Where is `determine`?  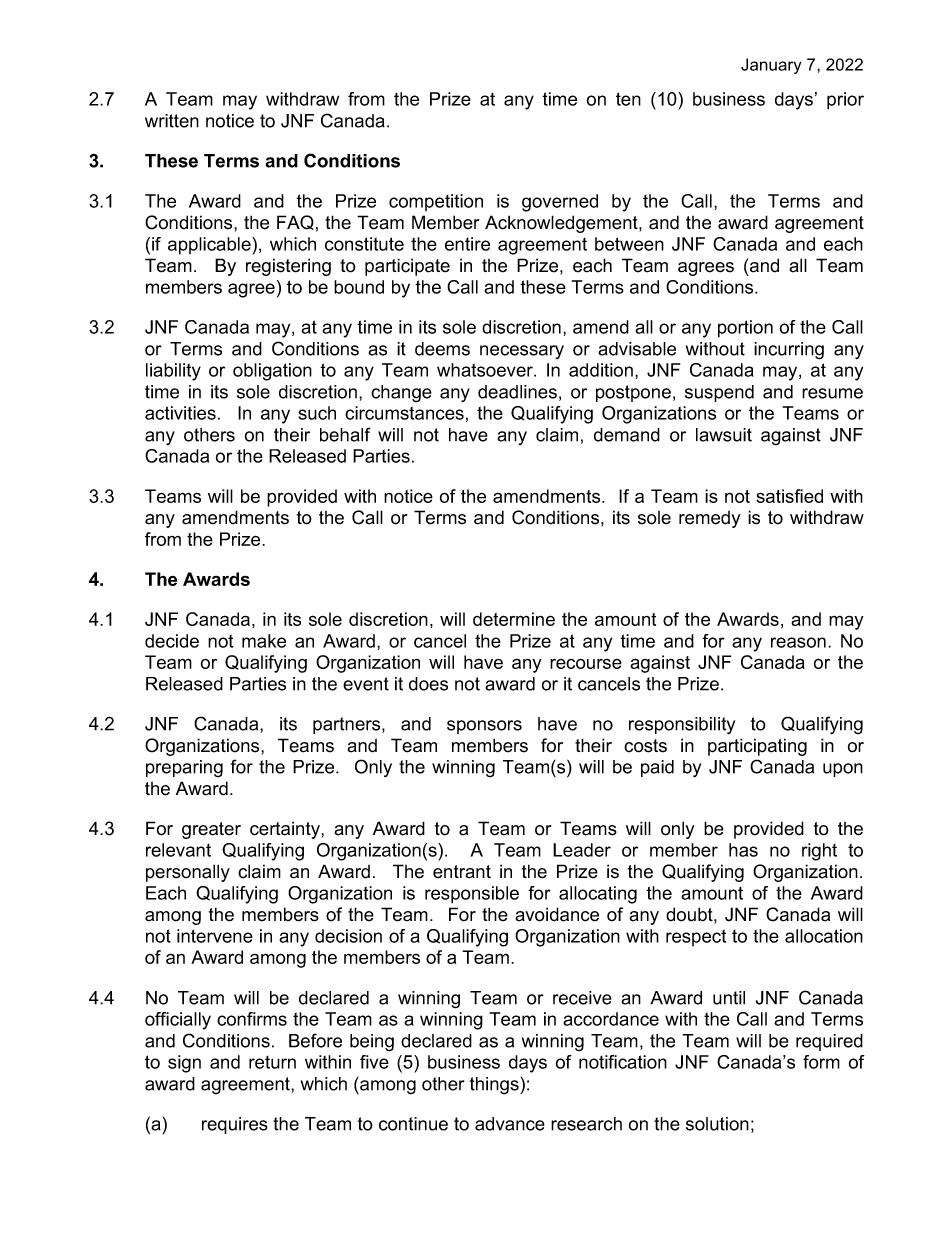 determine is located at coordinates (514, 619).
